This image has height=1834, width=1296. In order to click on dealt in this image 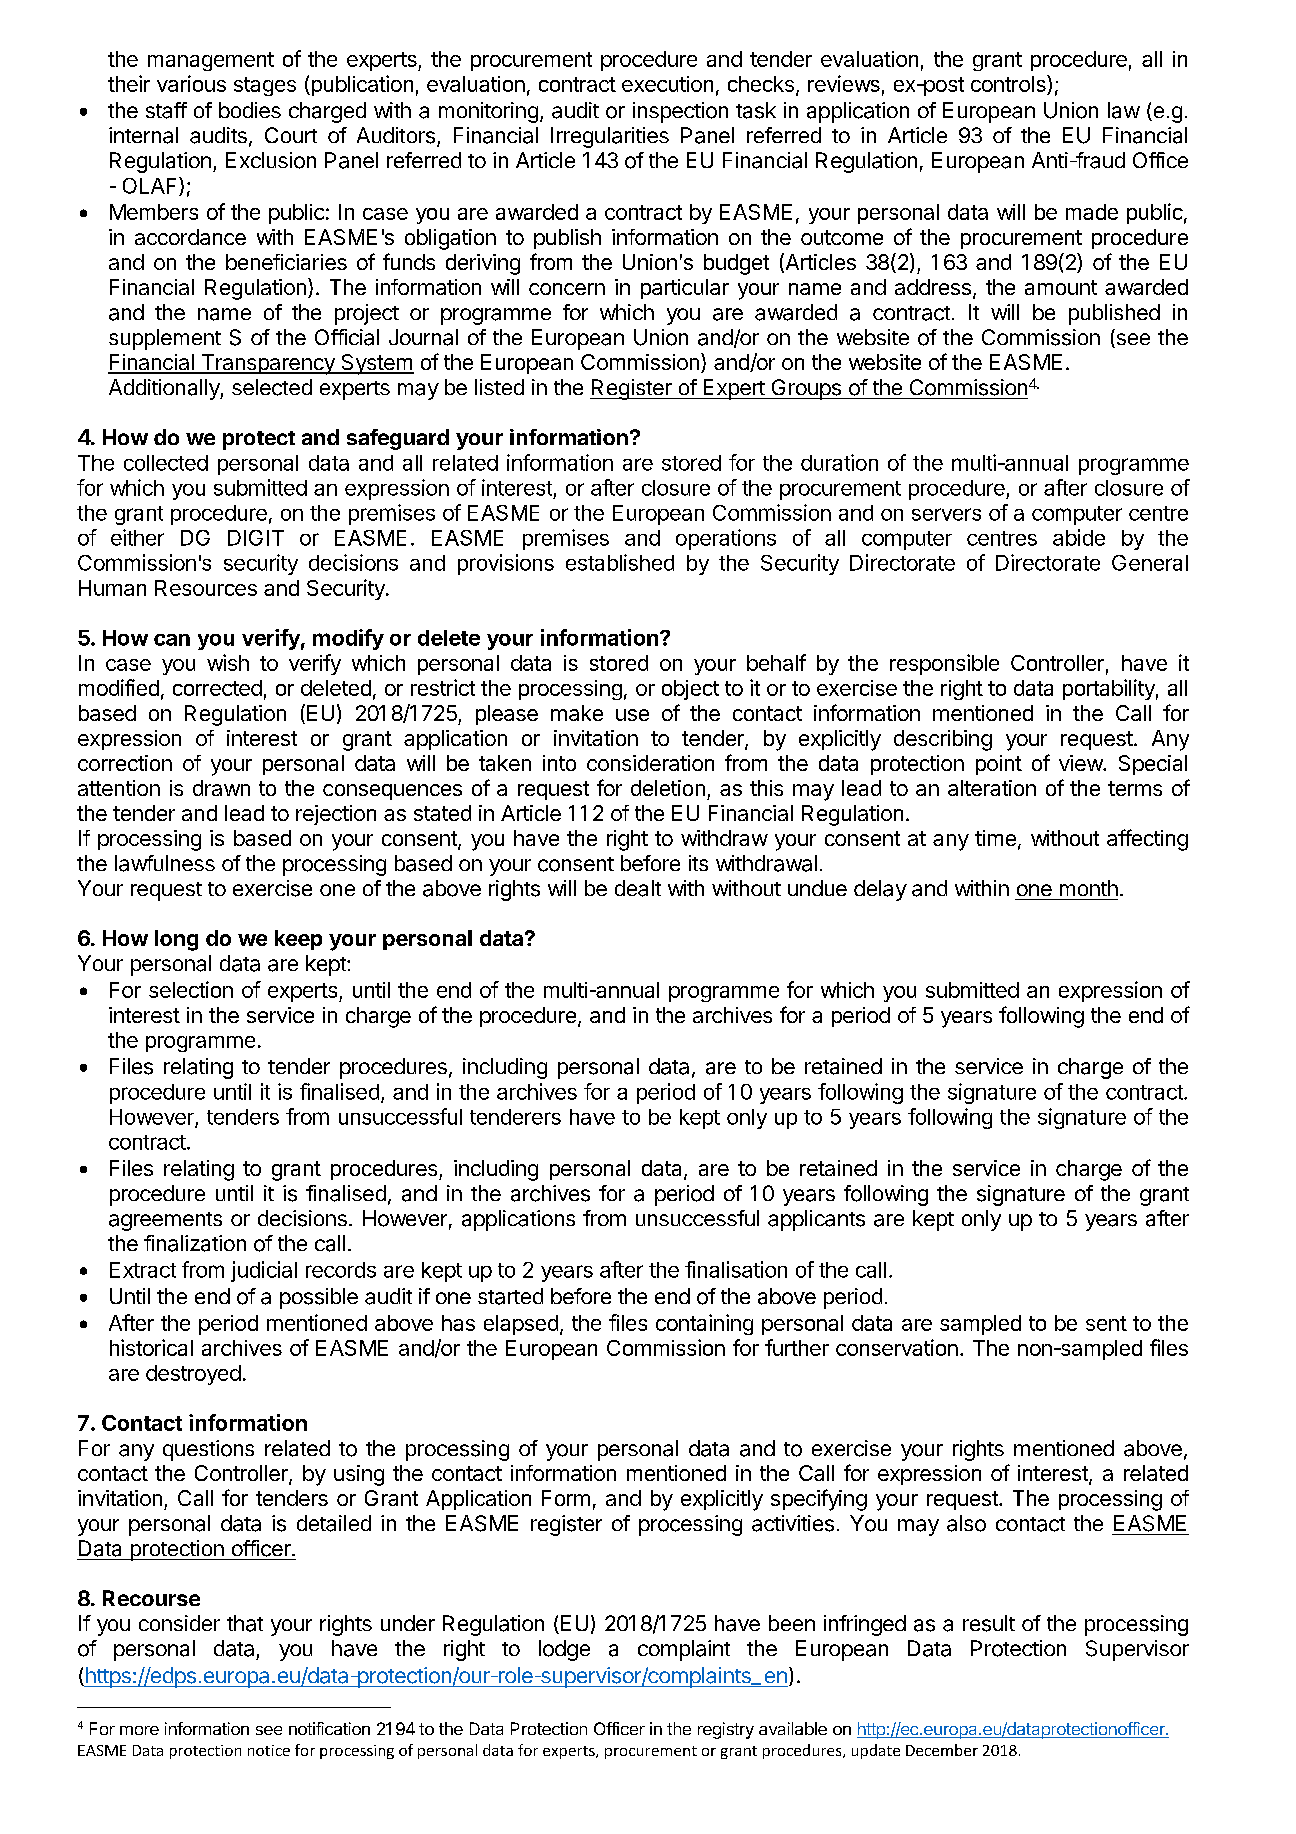, I will do `click(638, 888)`.
